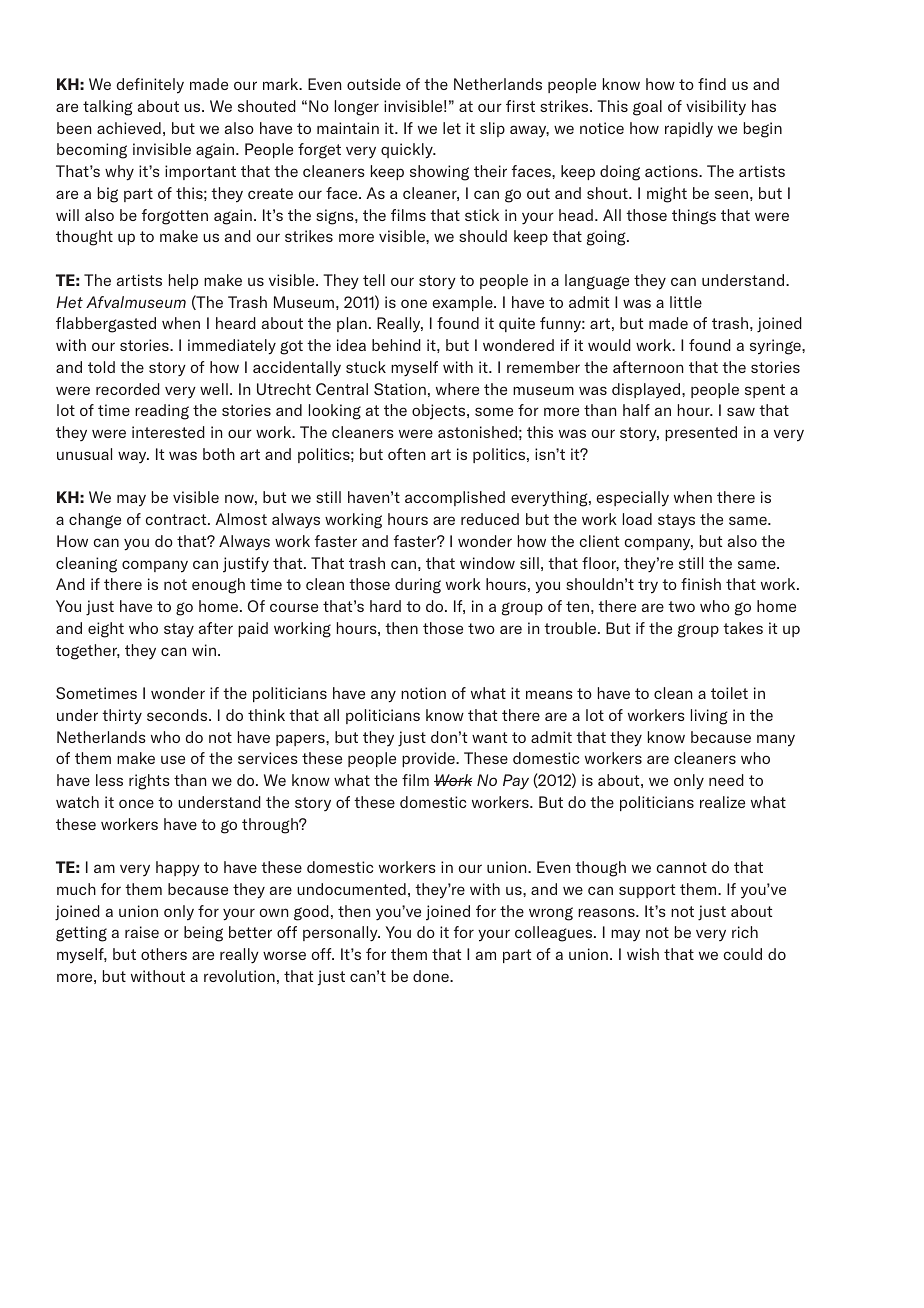  I want to click on load, so click(637, 519).
